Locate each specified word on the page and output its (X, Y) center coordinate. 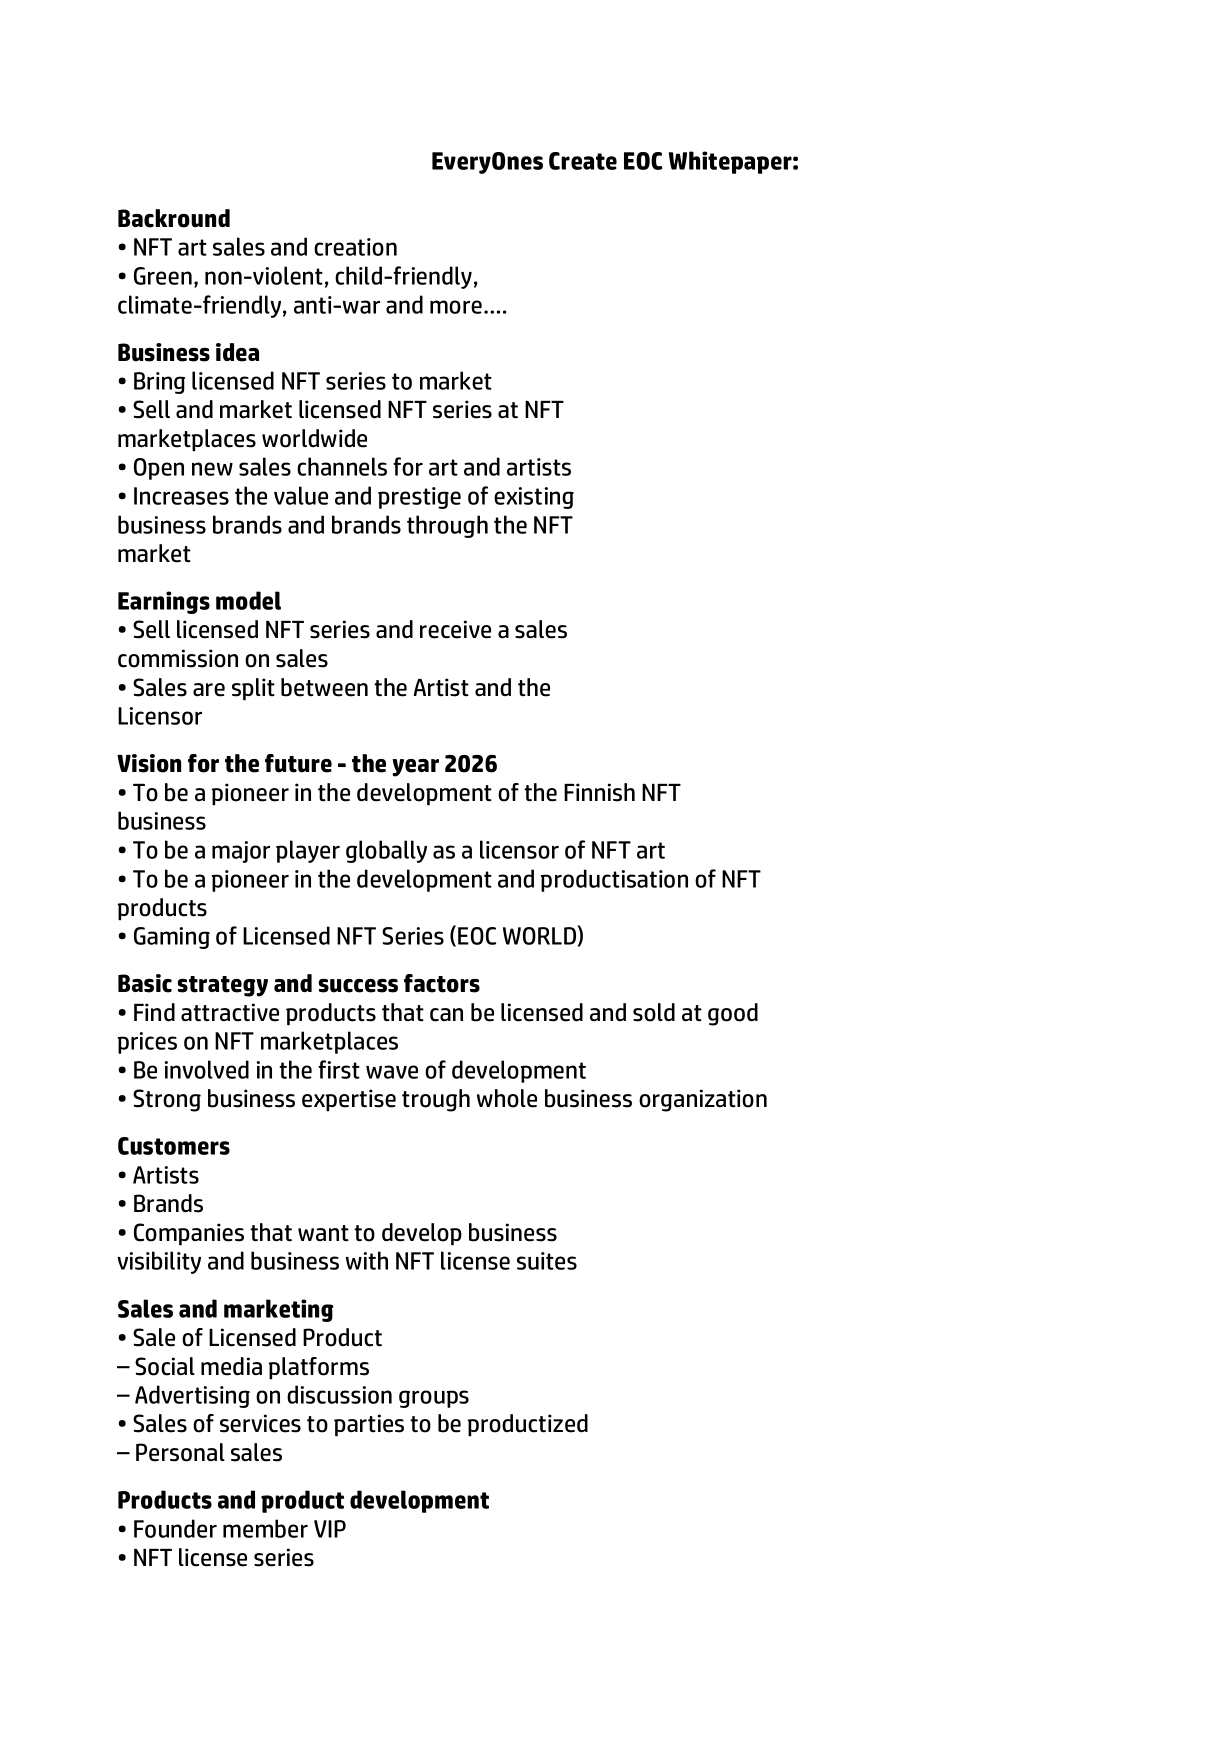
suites (547, 1261)
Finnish (599, 792)
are (209, 690)
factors (442, 983)
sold (654, 1012)
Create (583, 161)
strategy (223, 986)
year (415, 768)
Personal (180, 1452)
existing (534, 498)
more (456, 307)
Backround (174, 218)
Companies (189, 1234)
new (212, 469)
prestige (419, 498)
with (367, 1260)
